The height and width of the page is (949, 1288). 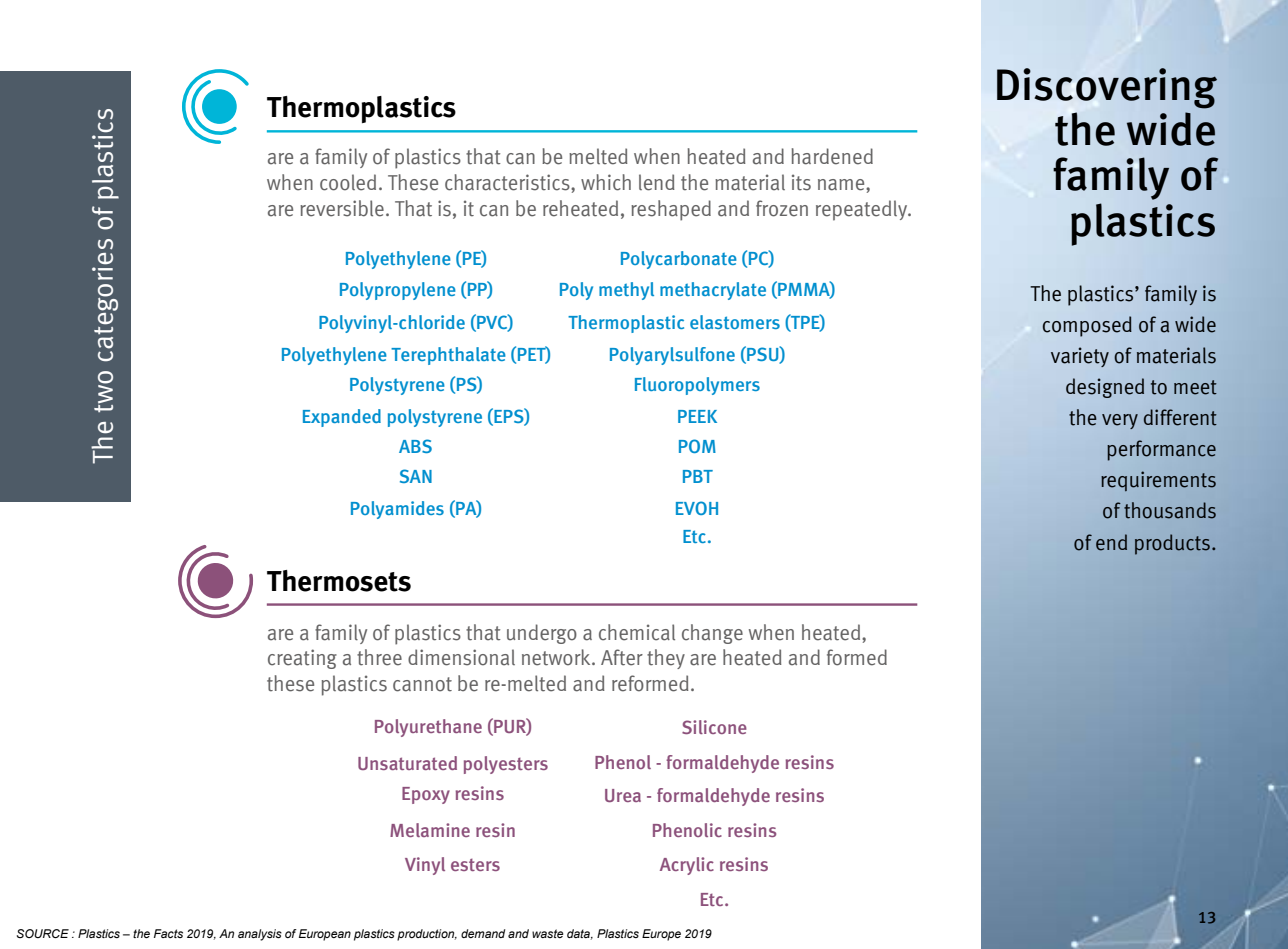 I want to click on Melamine, so click(x=430, y=830).
